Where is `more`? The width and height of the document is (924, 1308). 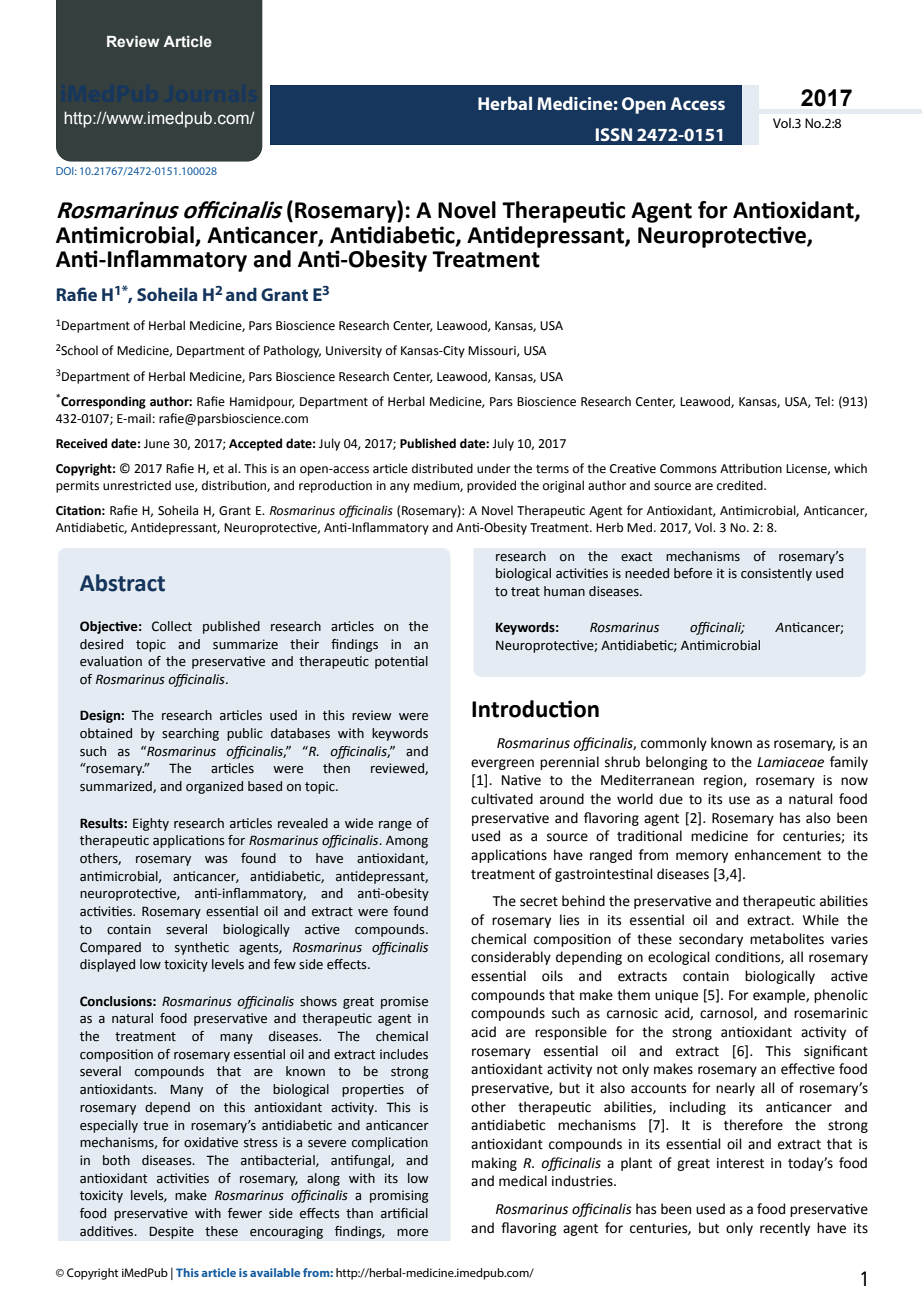
more is located at coordinates (412, 1233).
